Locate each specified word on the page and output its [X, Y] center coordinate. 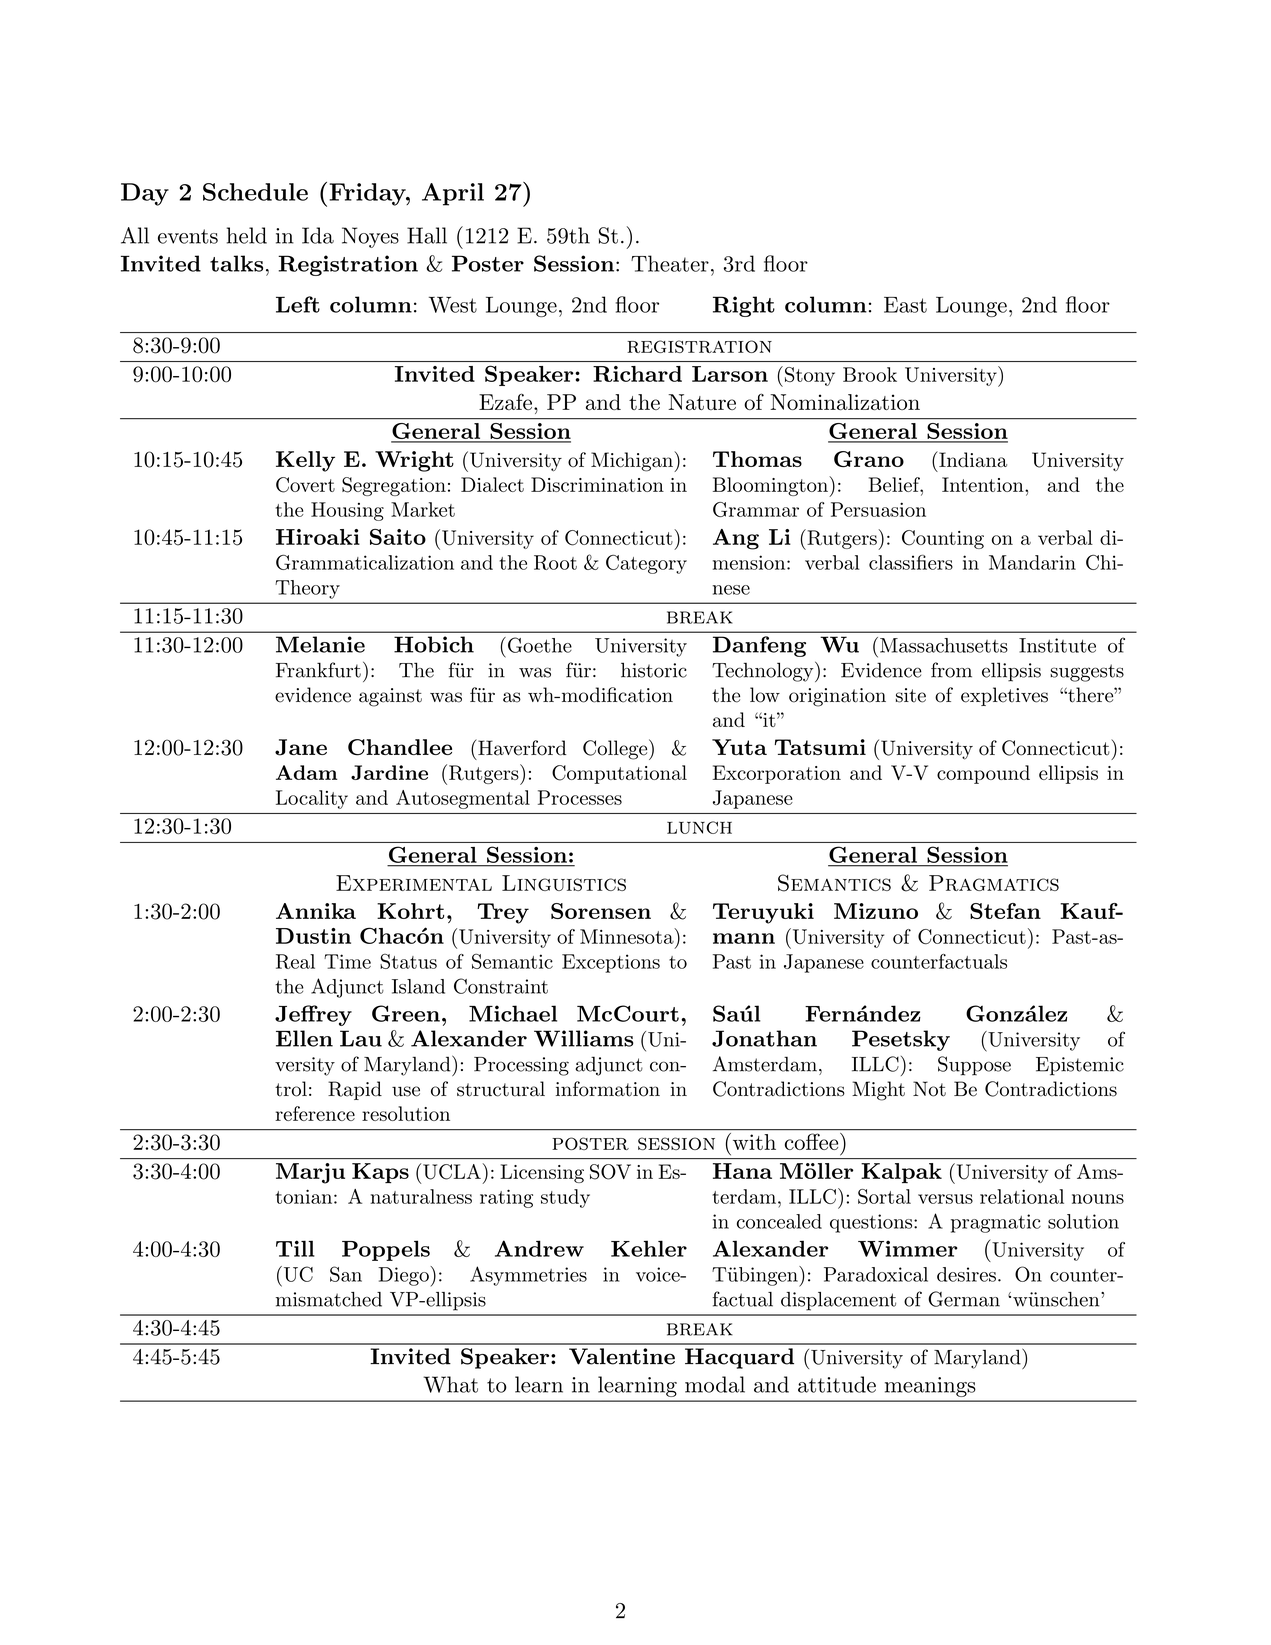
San [346, 1274]
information [608, 1089]
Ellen [304, 1038]
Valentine [622, 1356]
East [905, 305]
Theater [670, 263]
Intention [984, 484]
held [247, 235]
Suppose [974, 1066]
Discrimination [597, 484]
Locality [312, 799]
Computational [619, 774]
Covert [305, 485]
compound [983, 774]
